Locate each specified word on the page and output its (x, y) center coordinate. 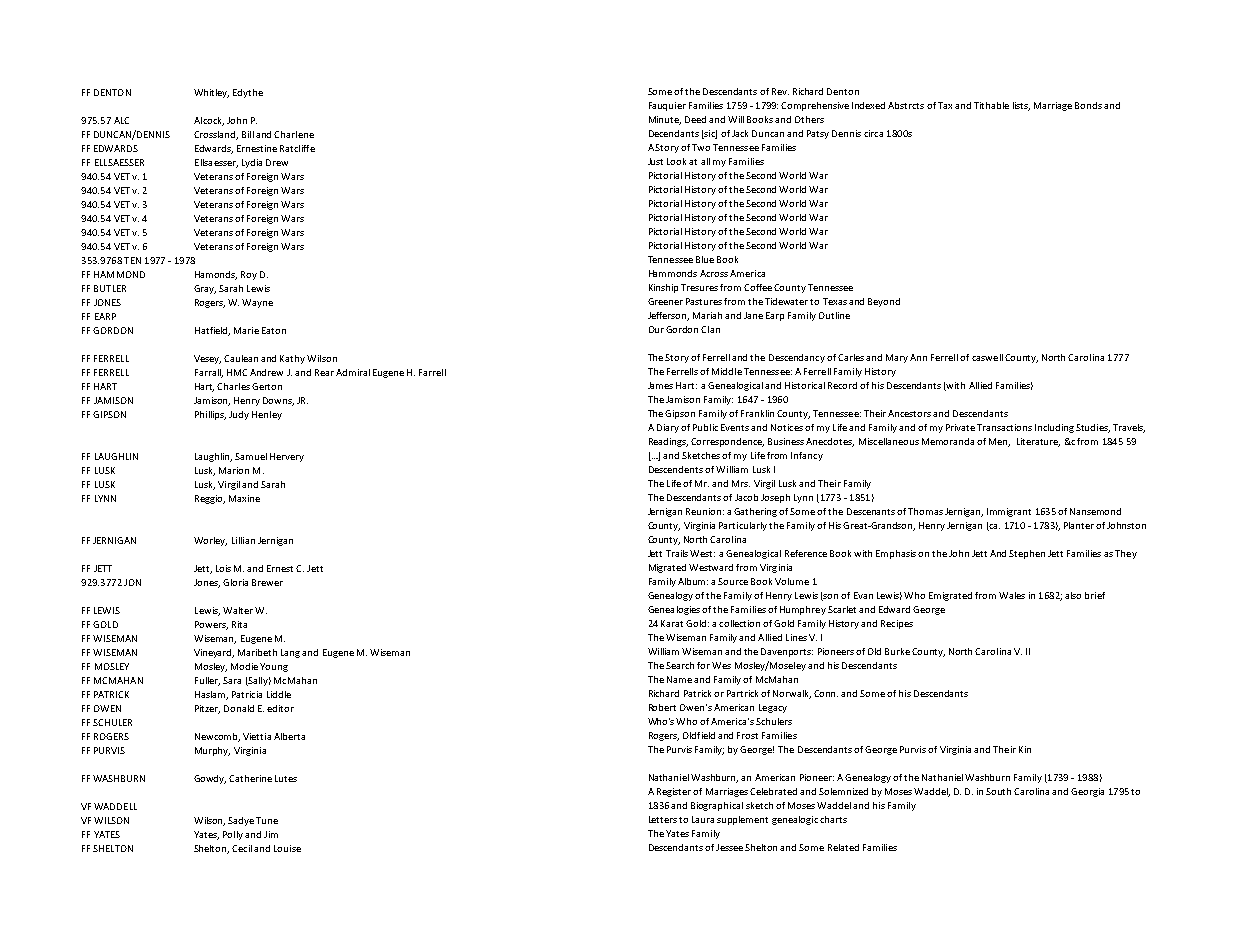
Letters (663, 819)
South (998, 791)
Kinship (663, 288)
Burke (897, 651)
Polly (233, 835)
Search (680, 665)
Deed (695, 119)
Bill (248, 134)
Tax (945, 105)
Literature (1038, 442)
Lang (290, 653)
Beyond (884, 302)
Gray (205, 289)
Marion (234, 470)
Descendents (676, 469)
